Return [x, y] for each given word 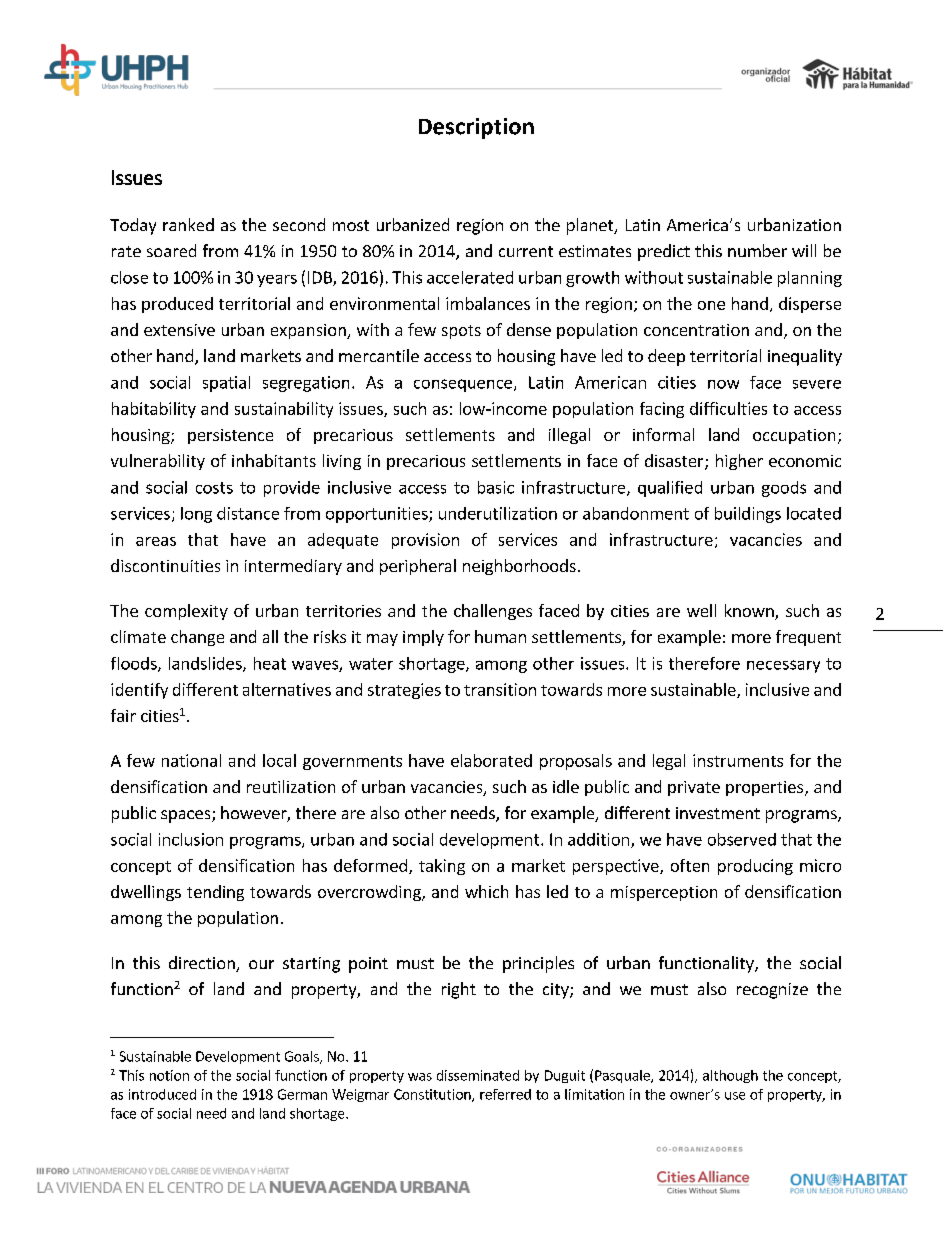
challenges [493, 612]
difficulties [728, 408]
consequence [463, 385]
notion [169, 1075]
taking [442, 867]
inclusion [191, 839]
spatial [226, 384]
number [757, 250]
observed [742, 839]
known [750, 612]
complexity [186, 612]
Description [476, 128]
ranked [188, 224]
